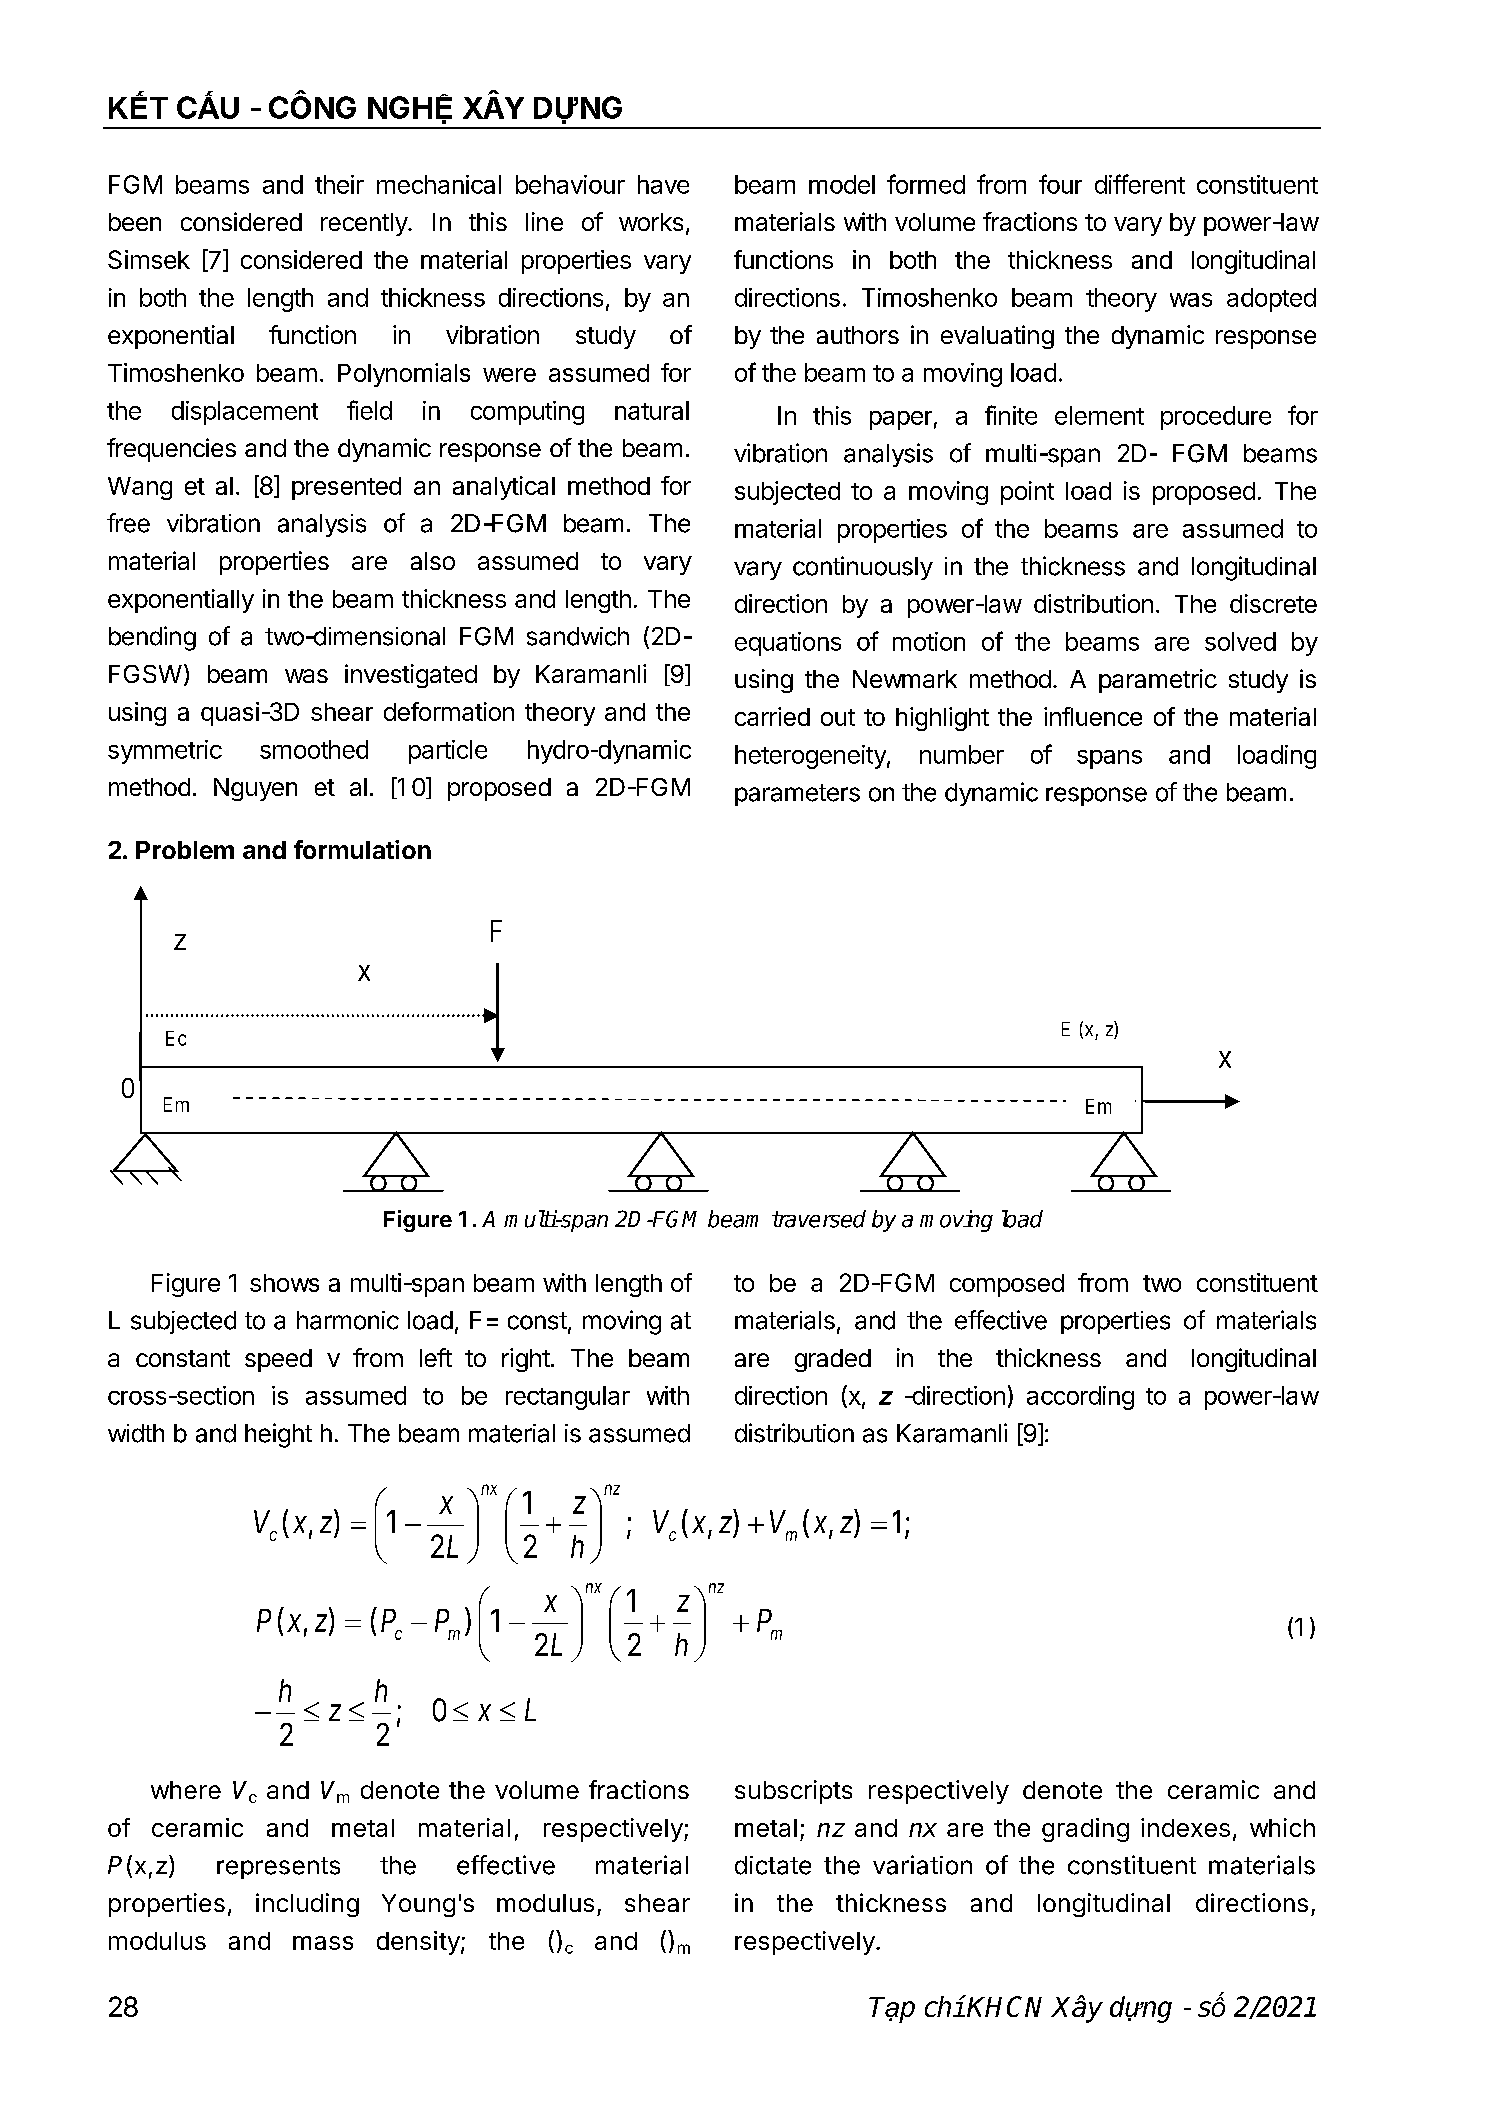 The height and width of the image is (2113, 1495). Describe the element at coordinates (1158, 681) in the image. I see `parametric` at that location.
